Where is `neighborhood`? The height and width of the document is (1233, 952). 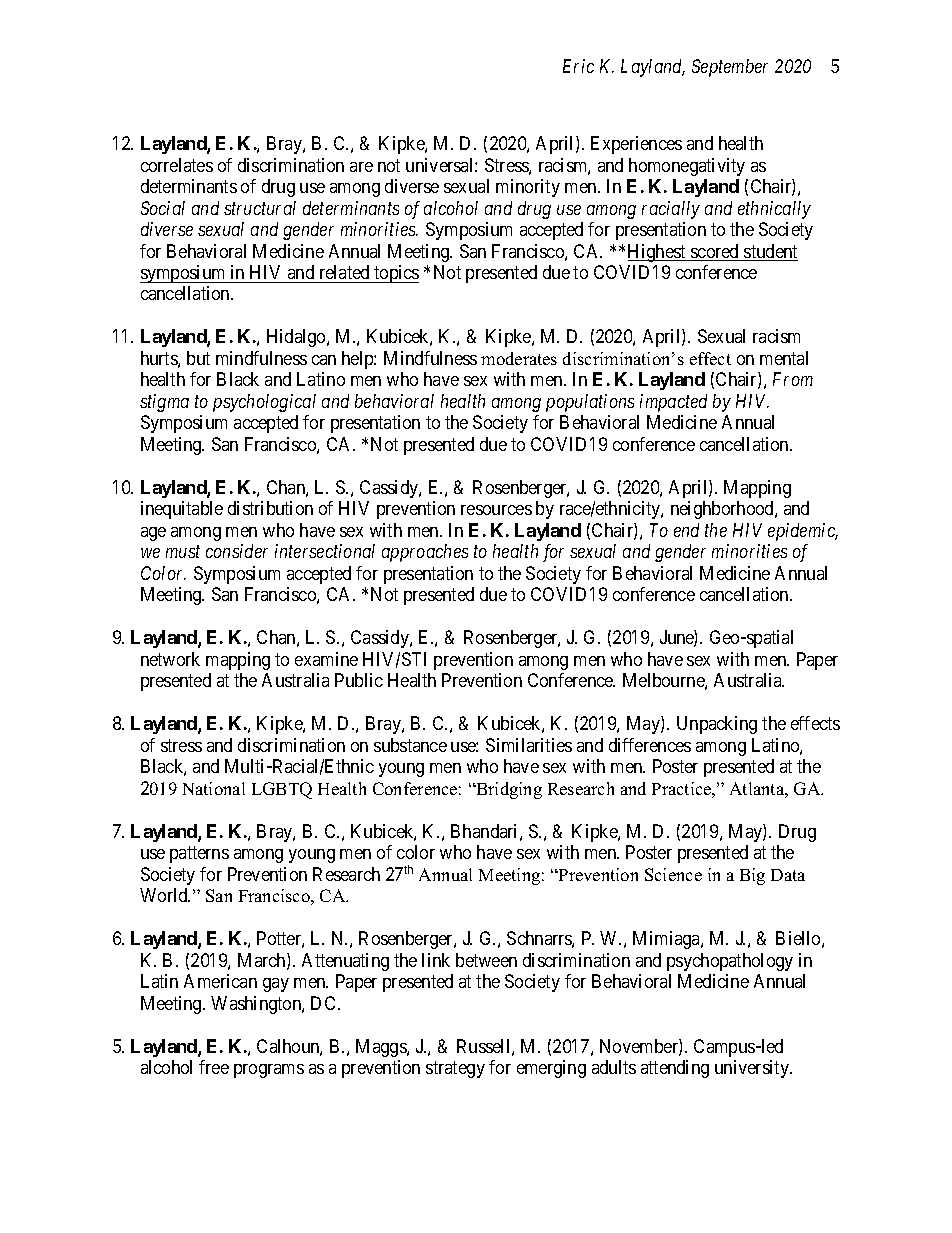
neighborhood is located at coordinates (723, 510).
